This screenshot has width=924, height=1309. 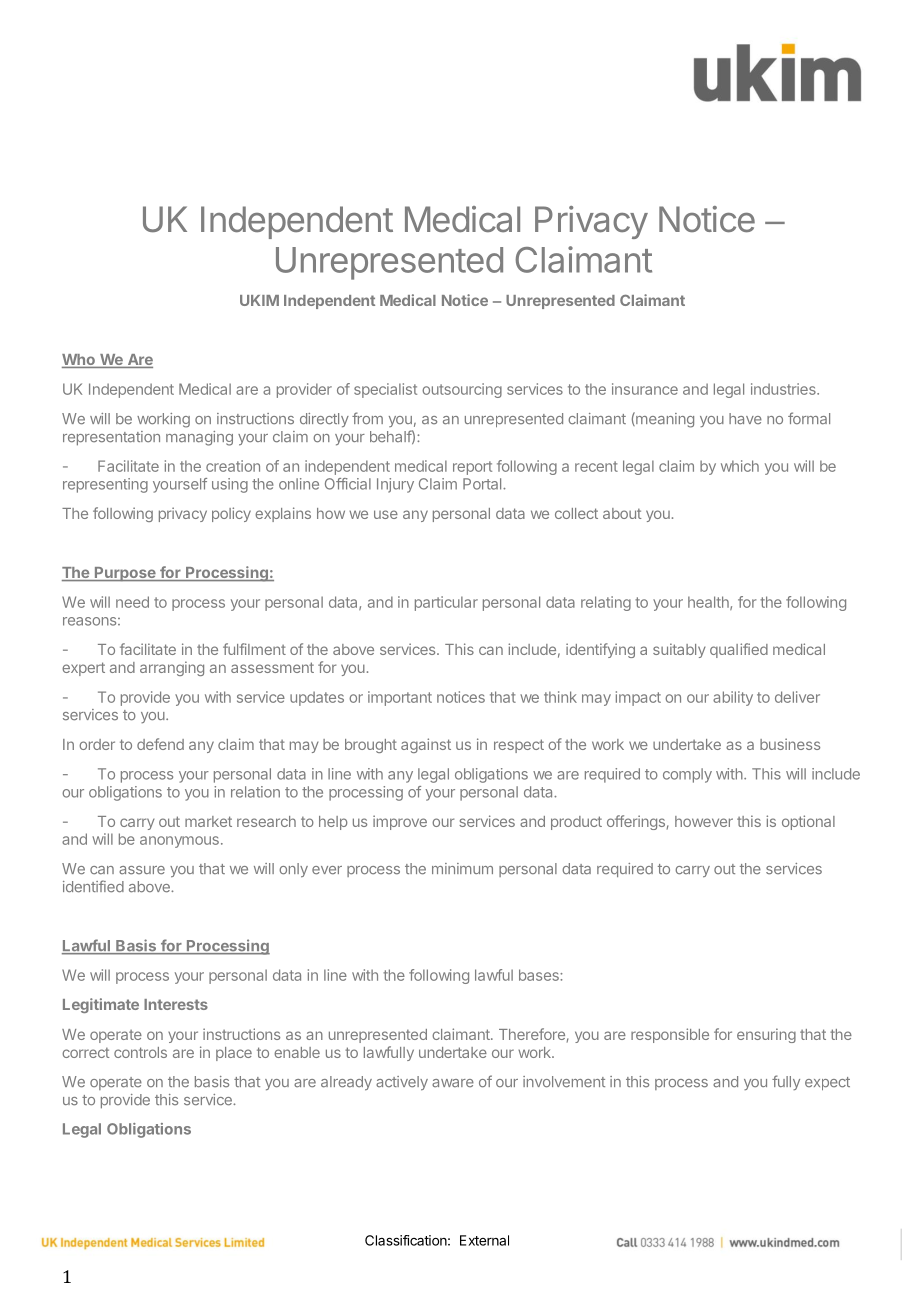 I want to click on comply, so click(x=687, y=775).
